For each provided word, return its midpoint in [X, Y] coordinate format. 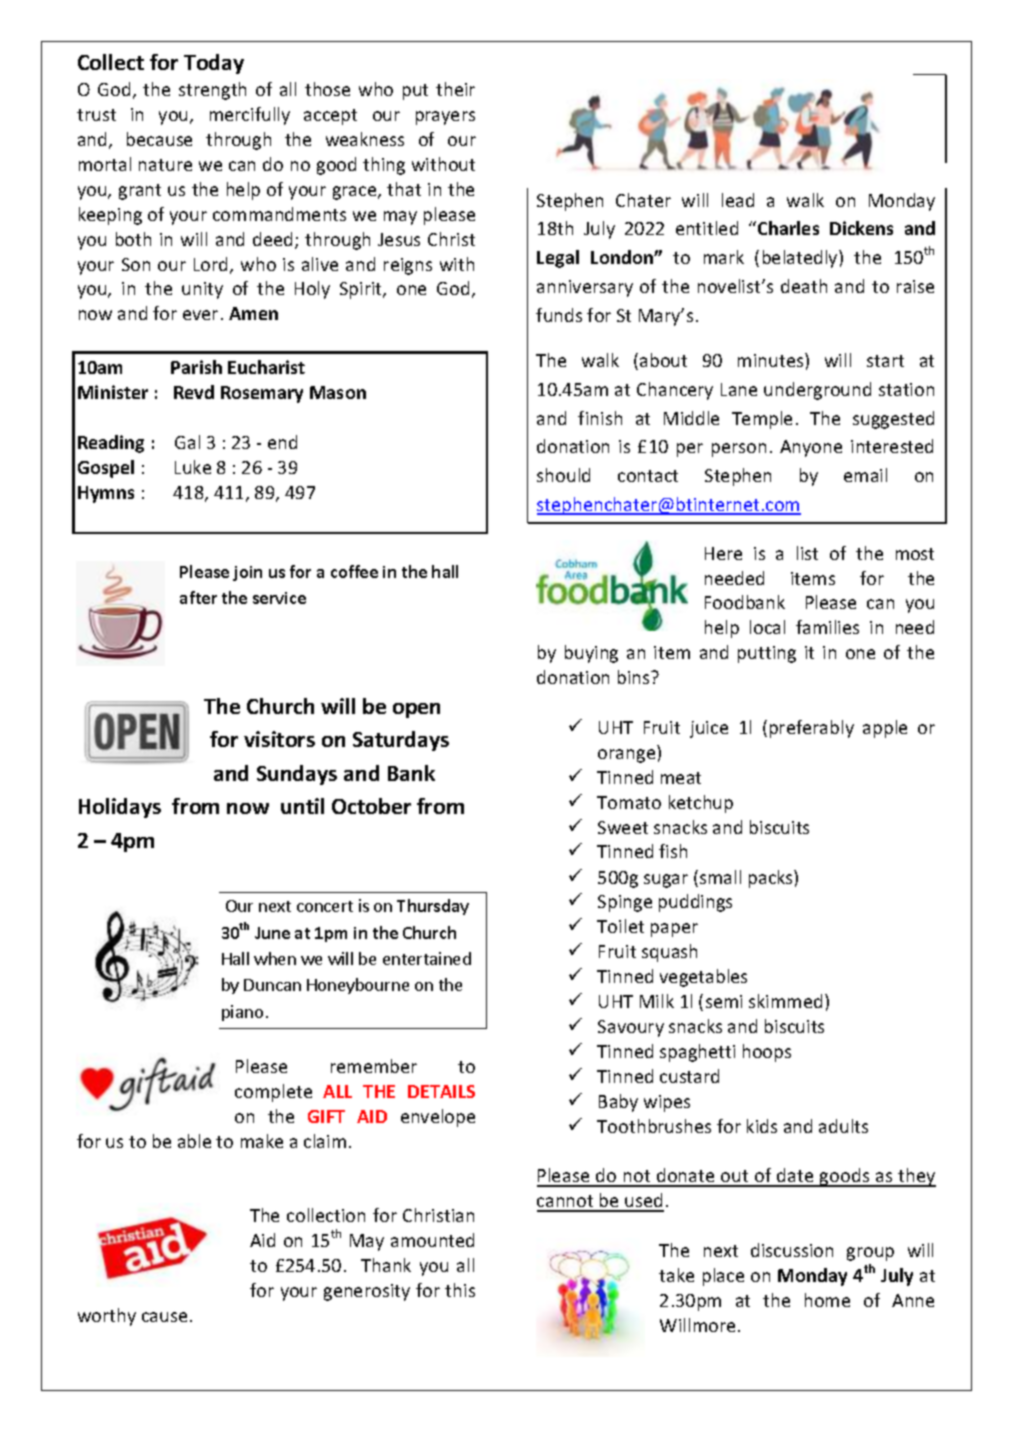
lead [738, 200]
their [455, 89]
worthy [107, 1317]
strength [212, 91]
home [827, 1300]
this [460, 1290]
